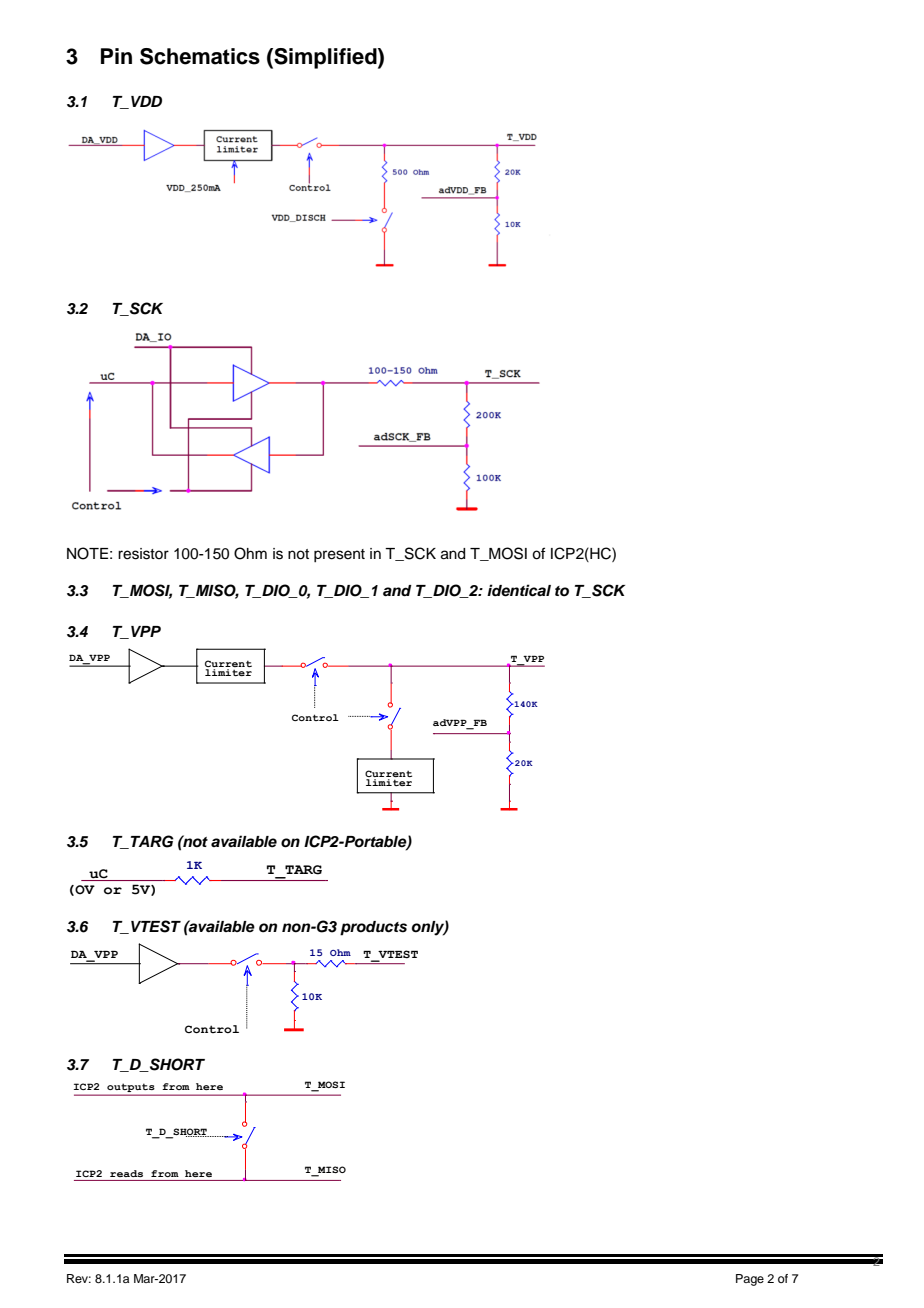  I want to click on present, so click(339, 555).
